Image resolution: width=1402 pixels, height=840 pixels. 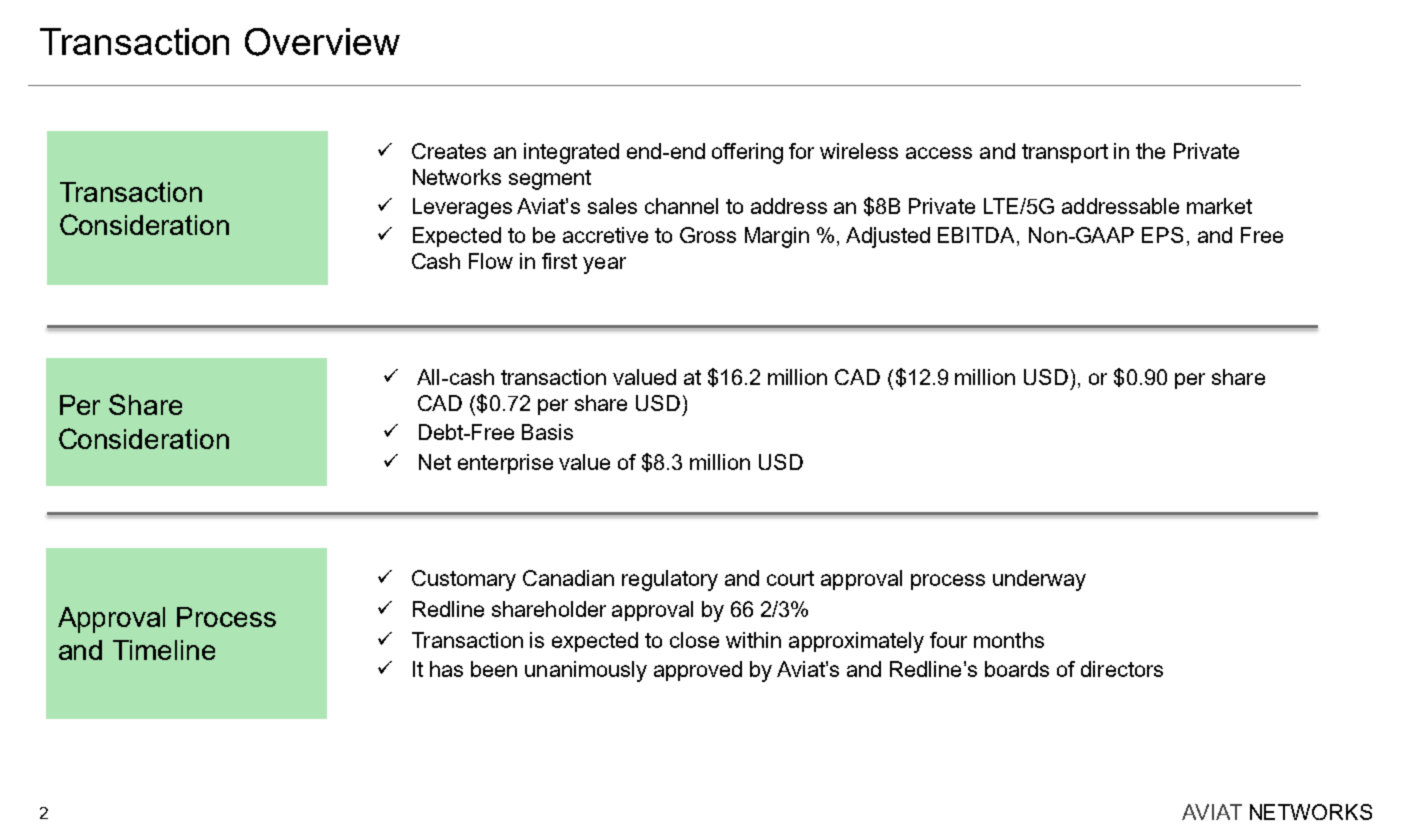 What do you see at coordinates (747, 153) in the screenshot?
I see `offering` at bounding box center [747, 153].
